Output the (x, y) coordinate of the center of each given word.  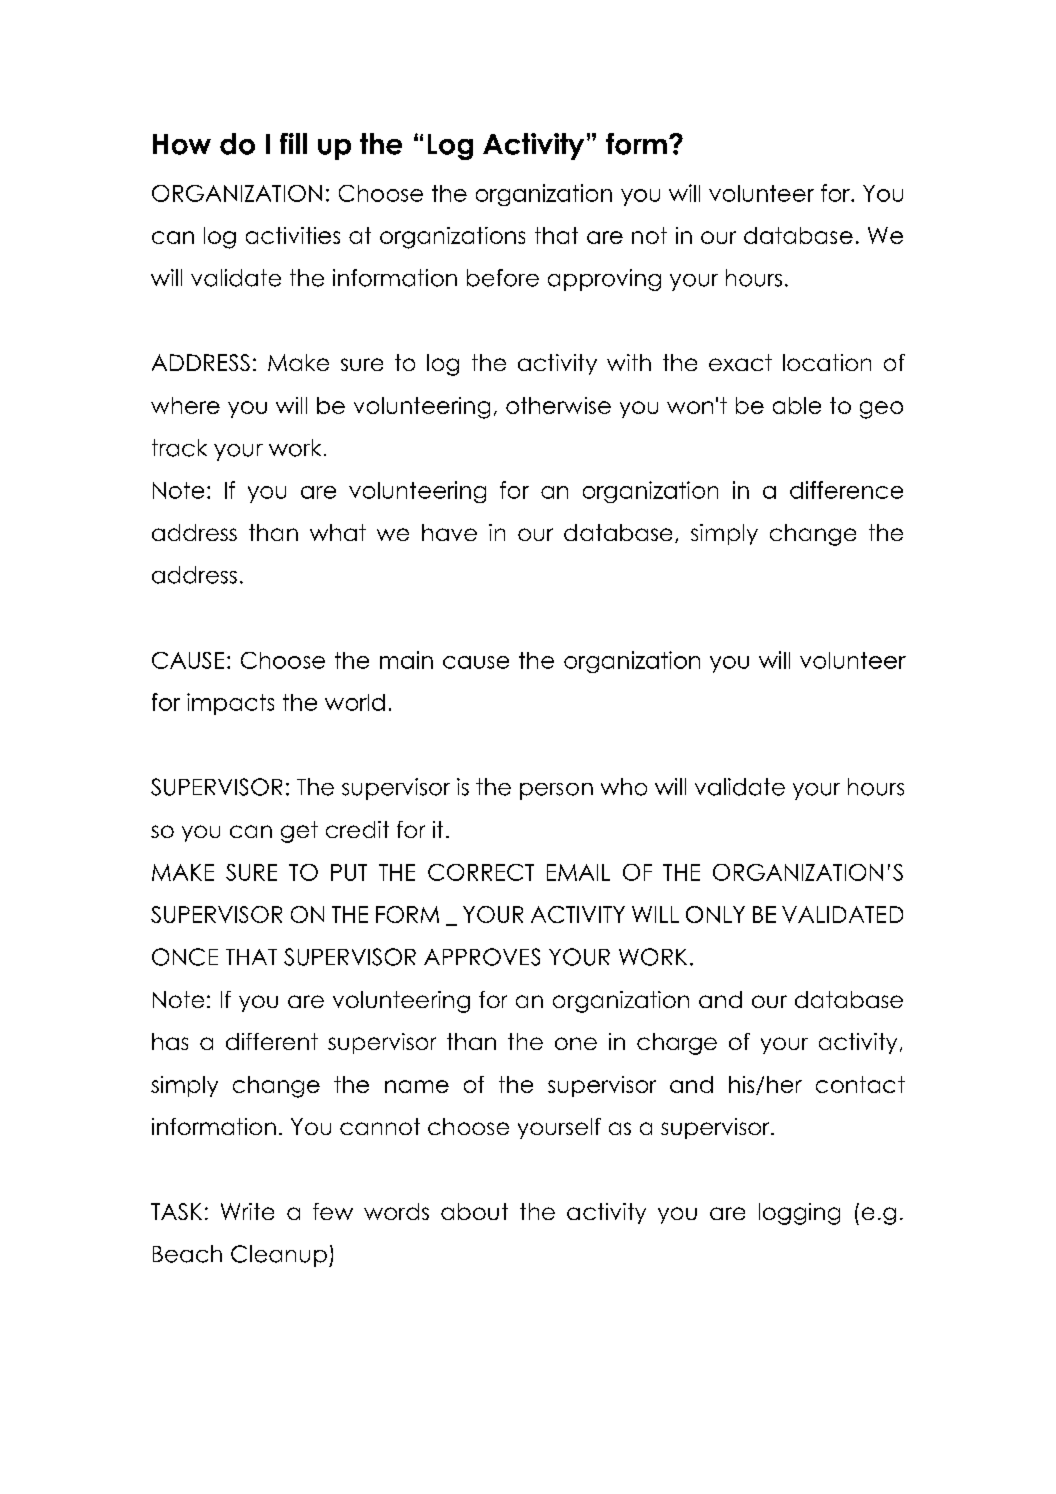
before (503, 278)
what (338, 532)
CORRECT (481, 872)
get (299, 832)
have (449, 532)
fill (293, 143)
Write (247, 1211)
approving (604, 280)
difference (846, 490)
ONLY (715, 914)
